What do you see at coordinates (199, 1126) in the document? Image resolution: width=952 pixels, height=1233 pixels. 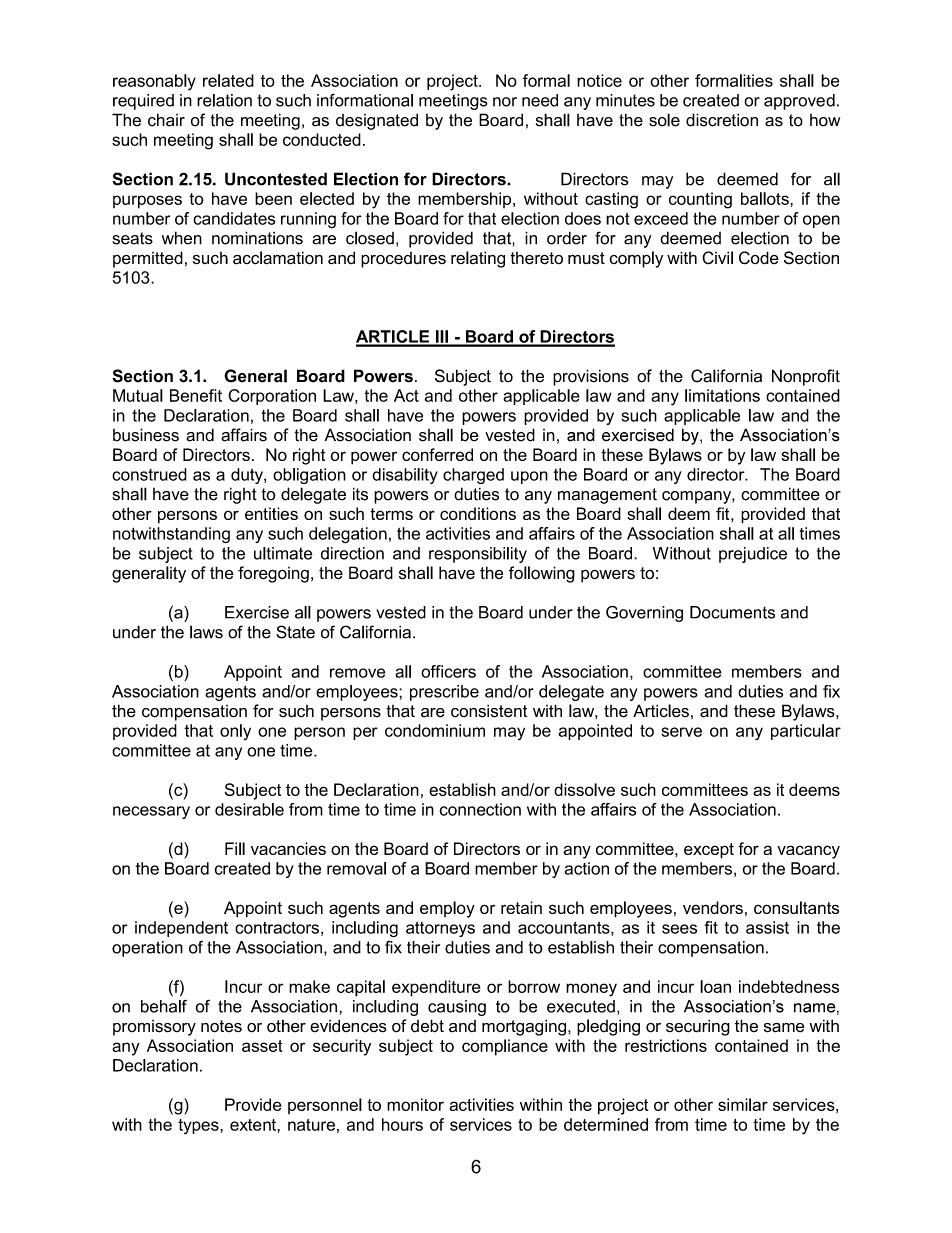 I see `types` at bounding box center [199, 1126].
